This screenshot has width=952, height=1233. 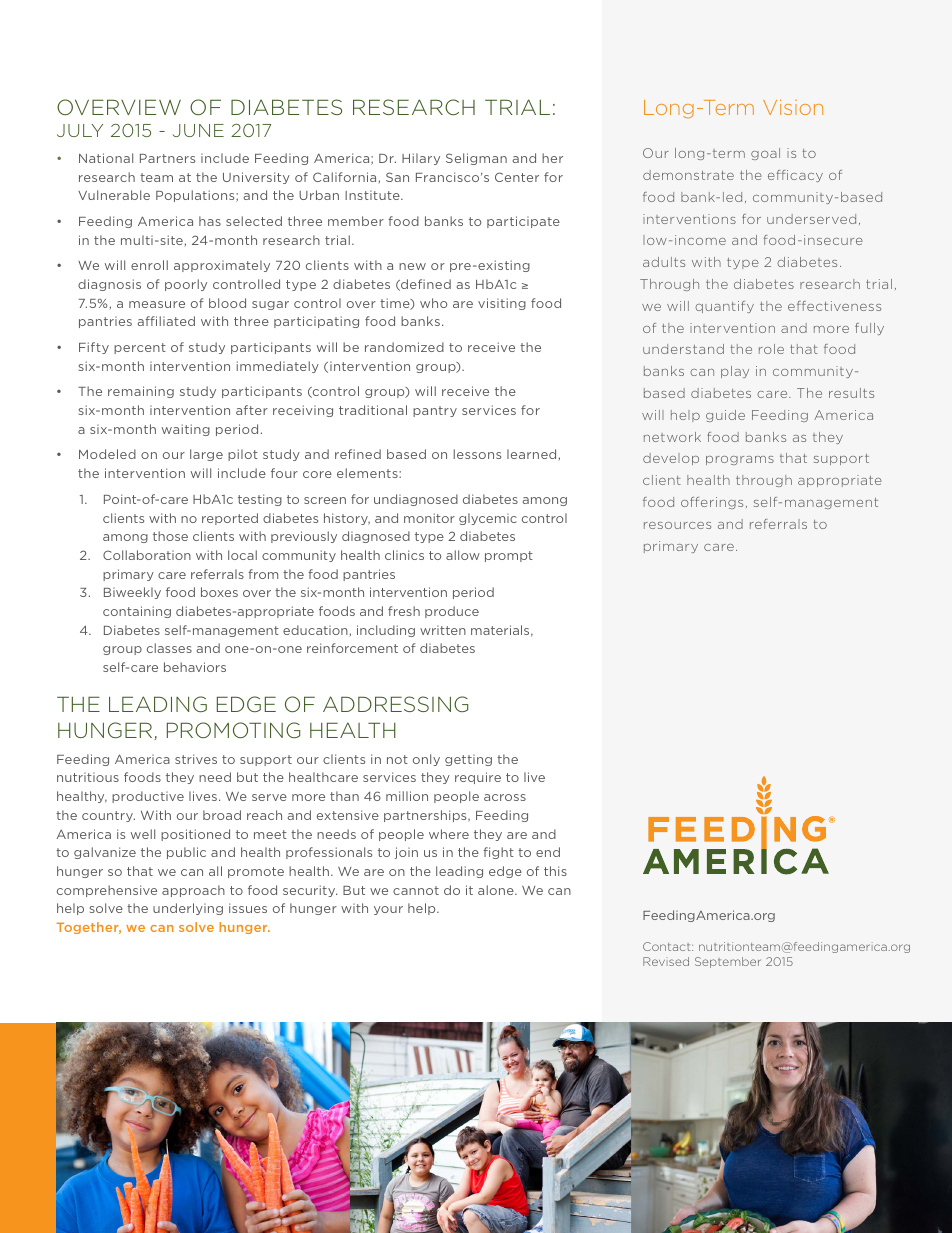 I want to click on underlying, so click(x=188, y=909).
